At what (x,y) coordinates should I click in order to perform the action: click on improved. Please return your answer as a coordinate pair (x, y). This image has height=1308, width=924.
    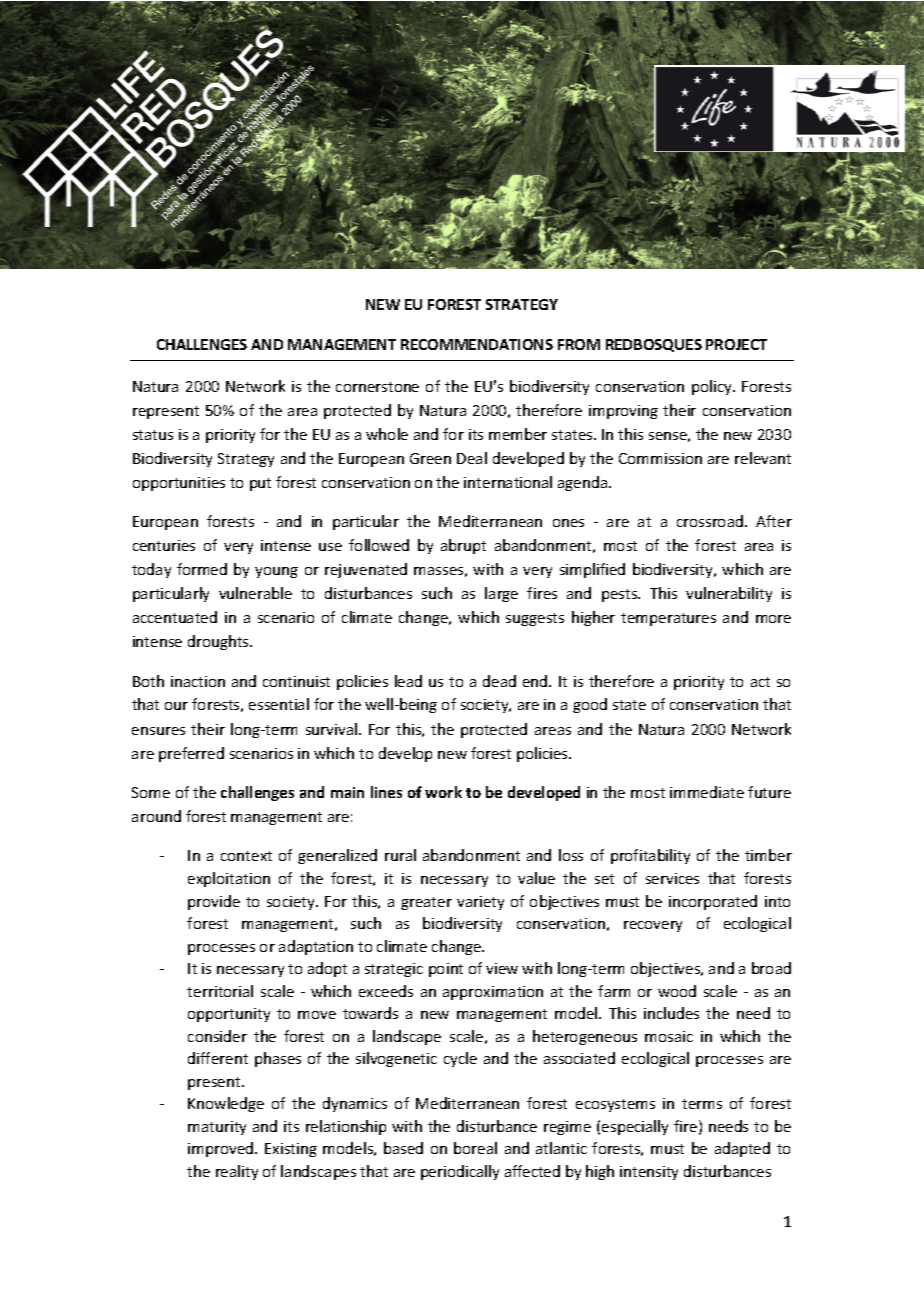
    Looking at the image, I should click on (222, 1149).
